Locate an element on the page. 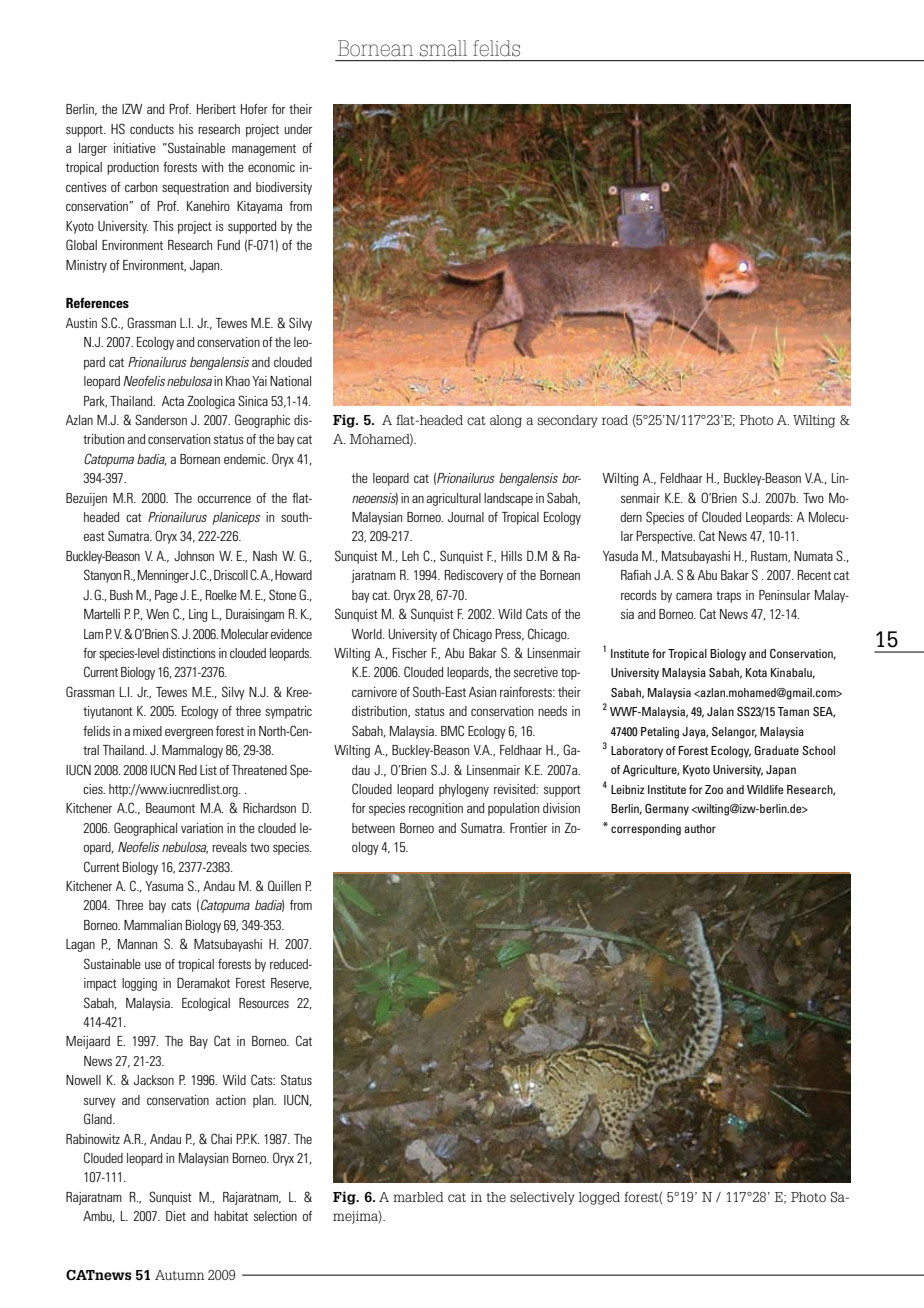 This image has height=1308, width=924. small is located at coordinates (443, 48).
